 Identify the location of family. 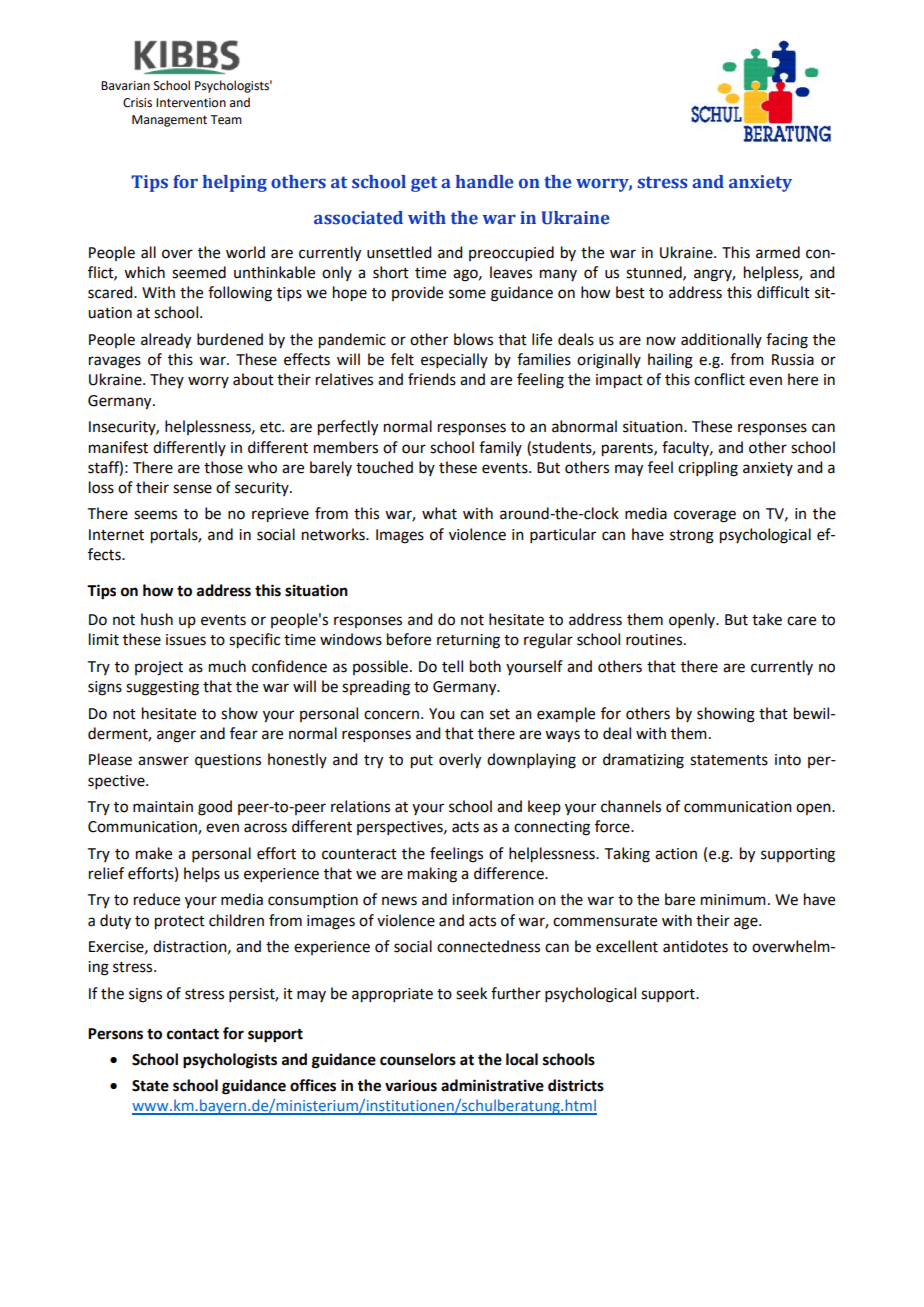
(500, 448).
